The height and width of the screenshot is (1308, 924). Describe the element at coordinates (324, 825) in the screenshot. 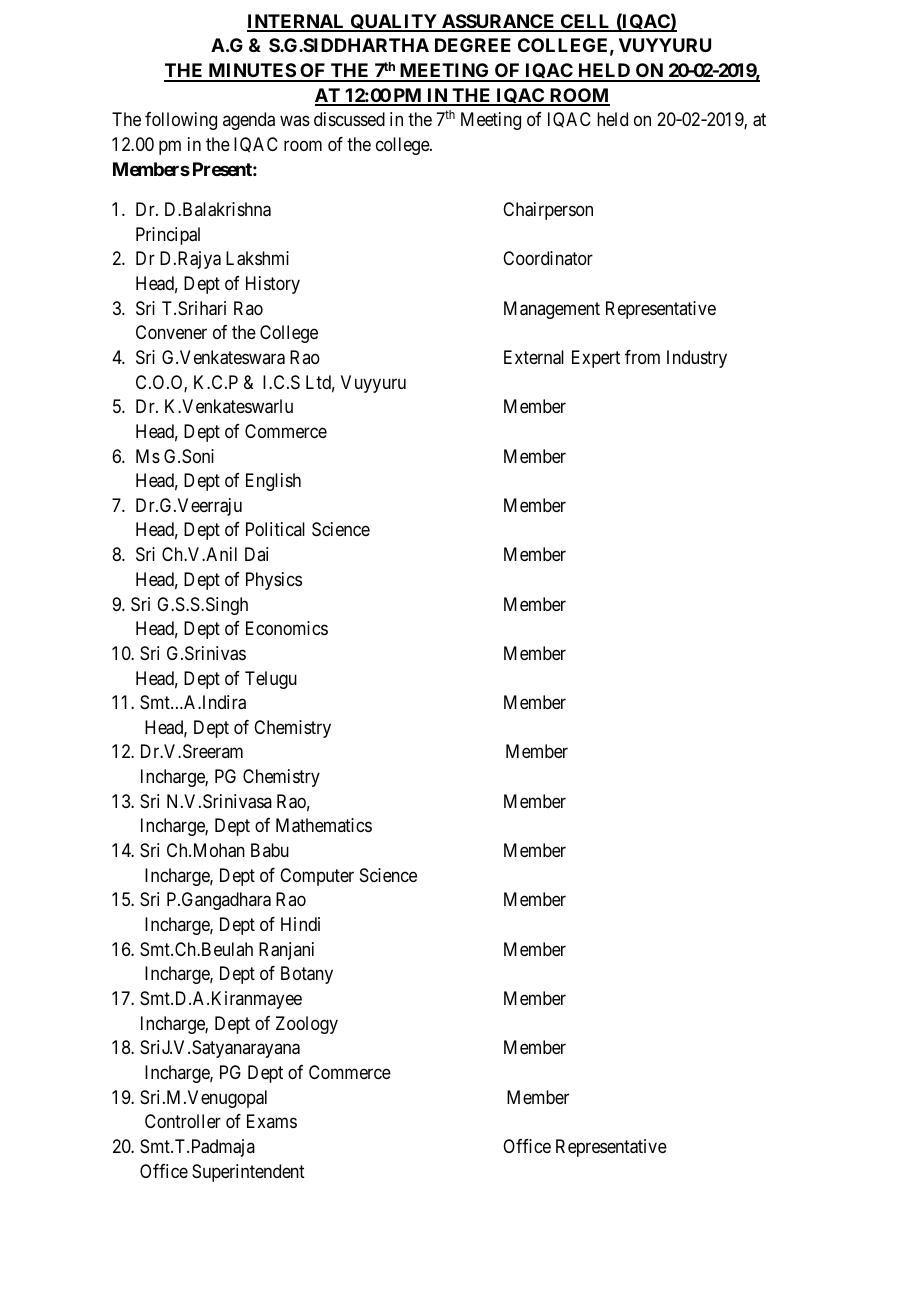

I see `Mathematics` at that location.
